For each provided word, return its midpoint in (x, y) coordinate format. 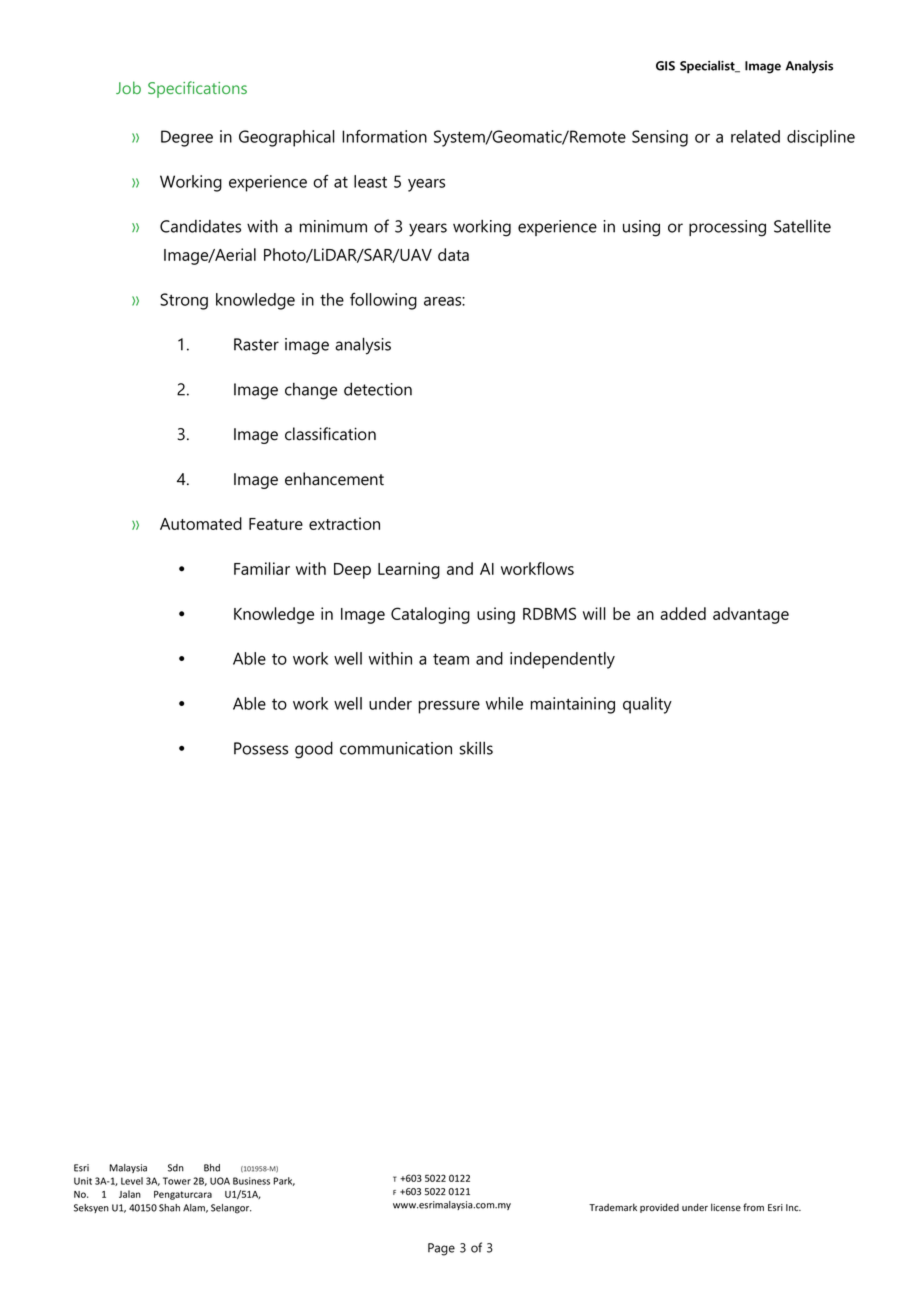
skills (476, 748)
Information (384, 136)
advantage (751, 615)
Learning (409, 570)
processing (727, 228)
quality (647, 705)
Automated (201, 523)
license (726, 1207)
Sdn (176, 1168)
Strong (184, 301)
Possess (261, 748)
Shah (169, 1208)
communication (396, 748)
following (383, 301)
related (755, 136)
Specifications (197, 89)
